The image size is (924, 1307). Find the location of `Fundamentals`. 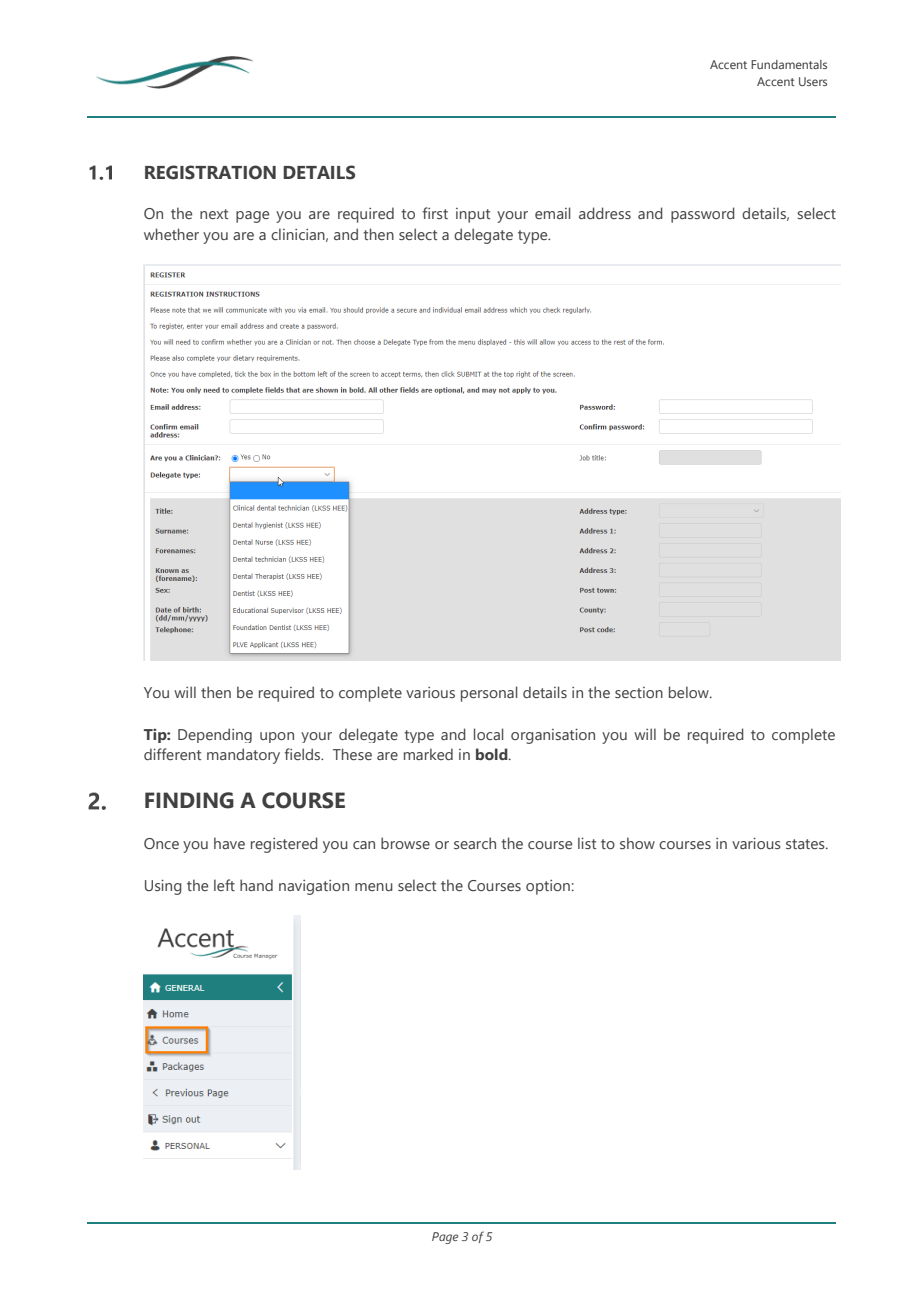

Fundamentals is located at coordinates (789, 64).
